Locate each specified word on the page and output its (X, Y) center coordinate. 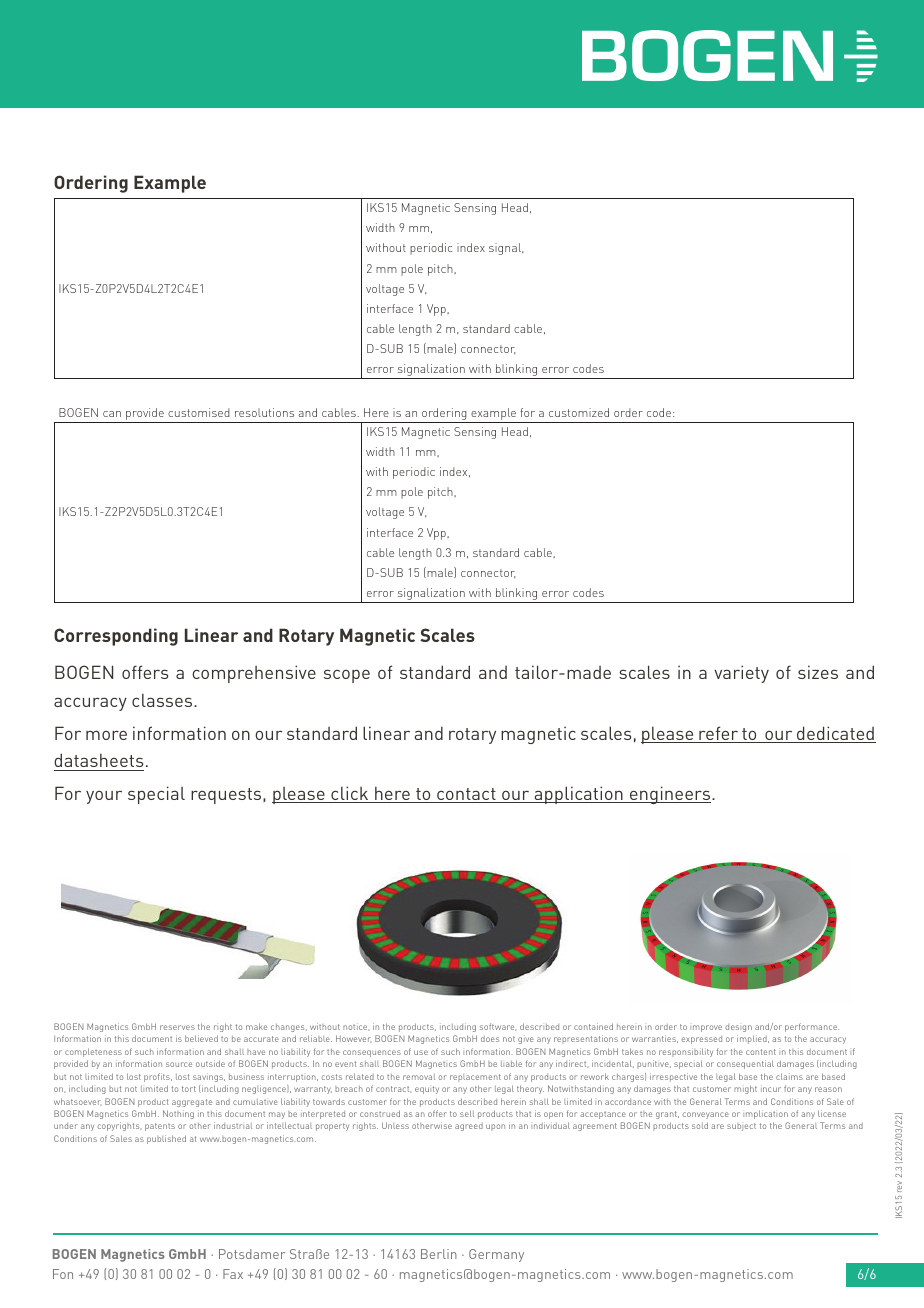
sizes (818, 672)
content (761, 1052)
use (421, 1052)
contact (466, 795)
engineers (670, 795)
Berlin (439, 1254)
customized (579, 412)
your (104, 797)
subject (741, 1127)
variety (741, 674)
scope (347, 676)
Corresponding (116, 637)
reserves (177, 1027)
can (112, 414)
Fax (233, 1274)
